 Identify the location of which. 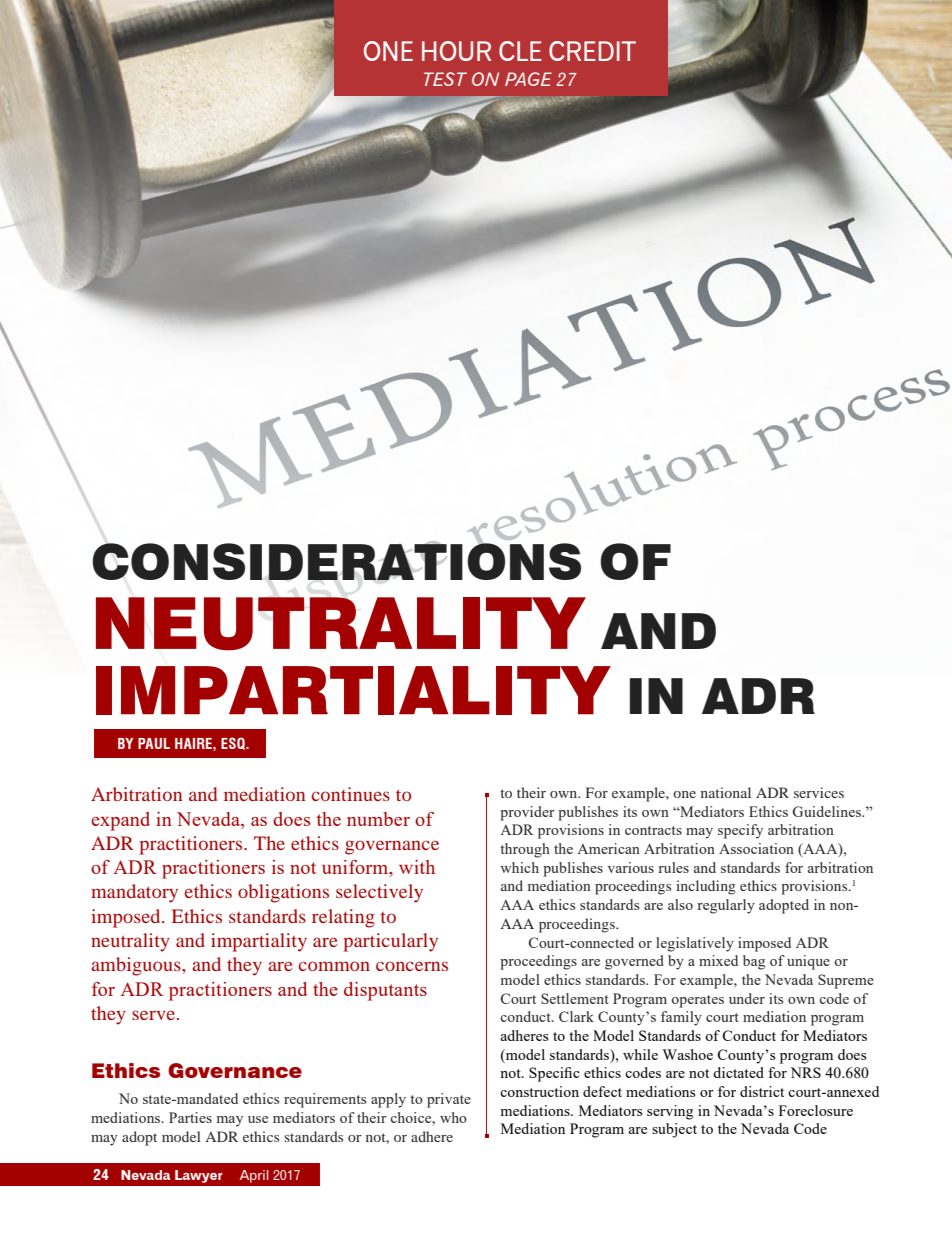
(519, 867).
